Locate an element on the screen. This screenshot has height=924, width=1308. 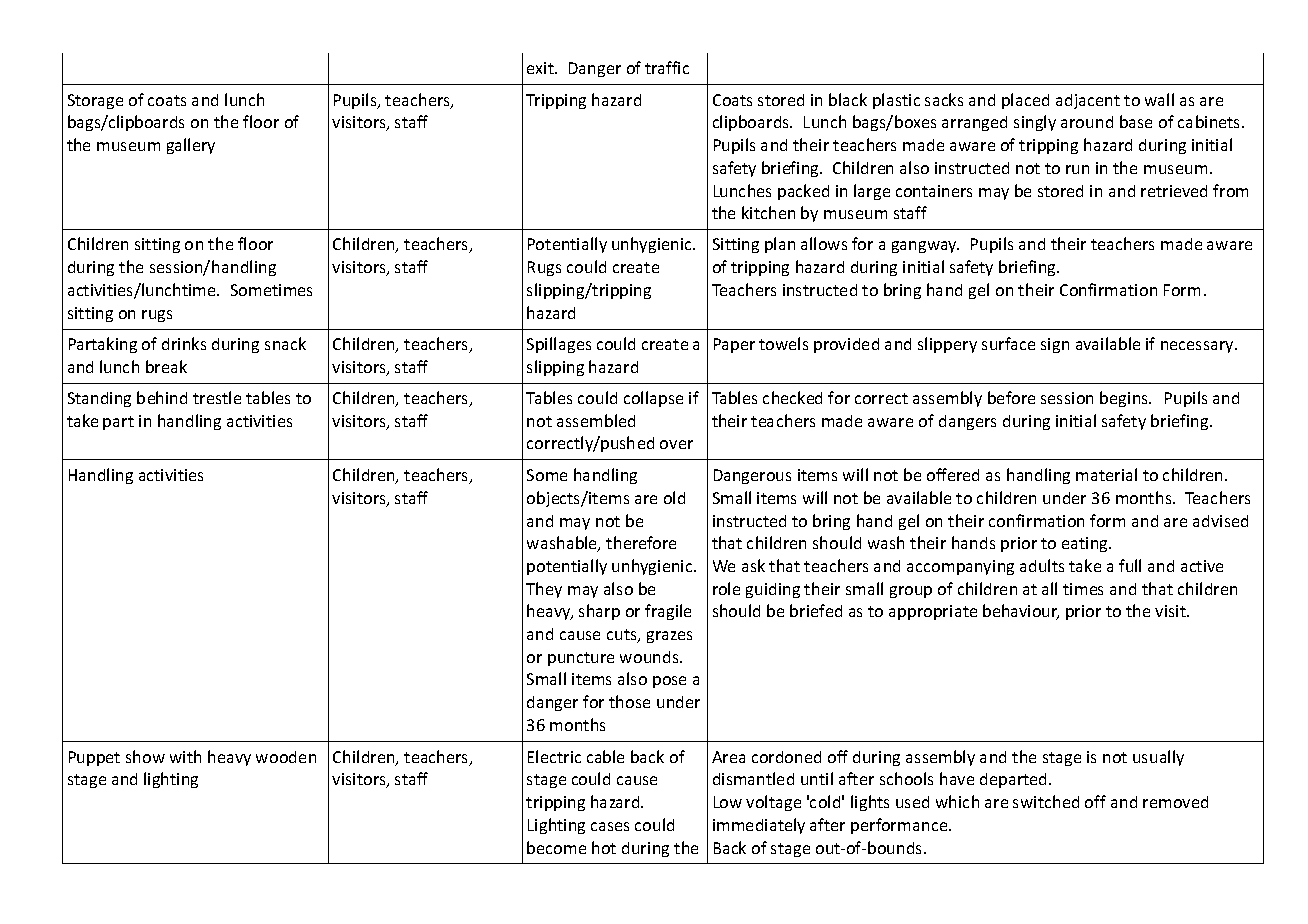
traffic is located at coordinates (667, 67).
